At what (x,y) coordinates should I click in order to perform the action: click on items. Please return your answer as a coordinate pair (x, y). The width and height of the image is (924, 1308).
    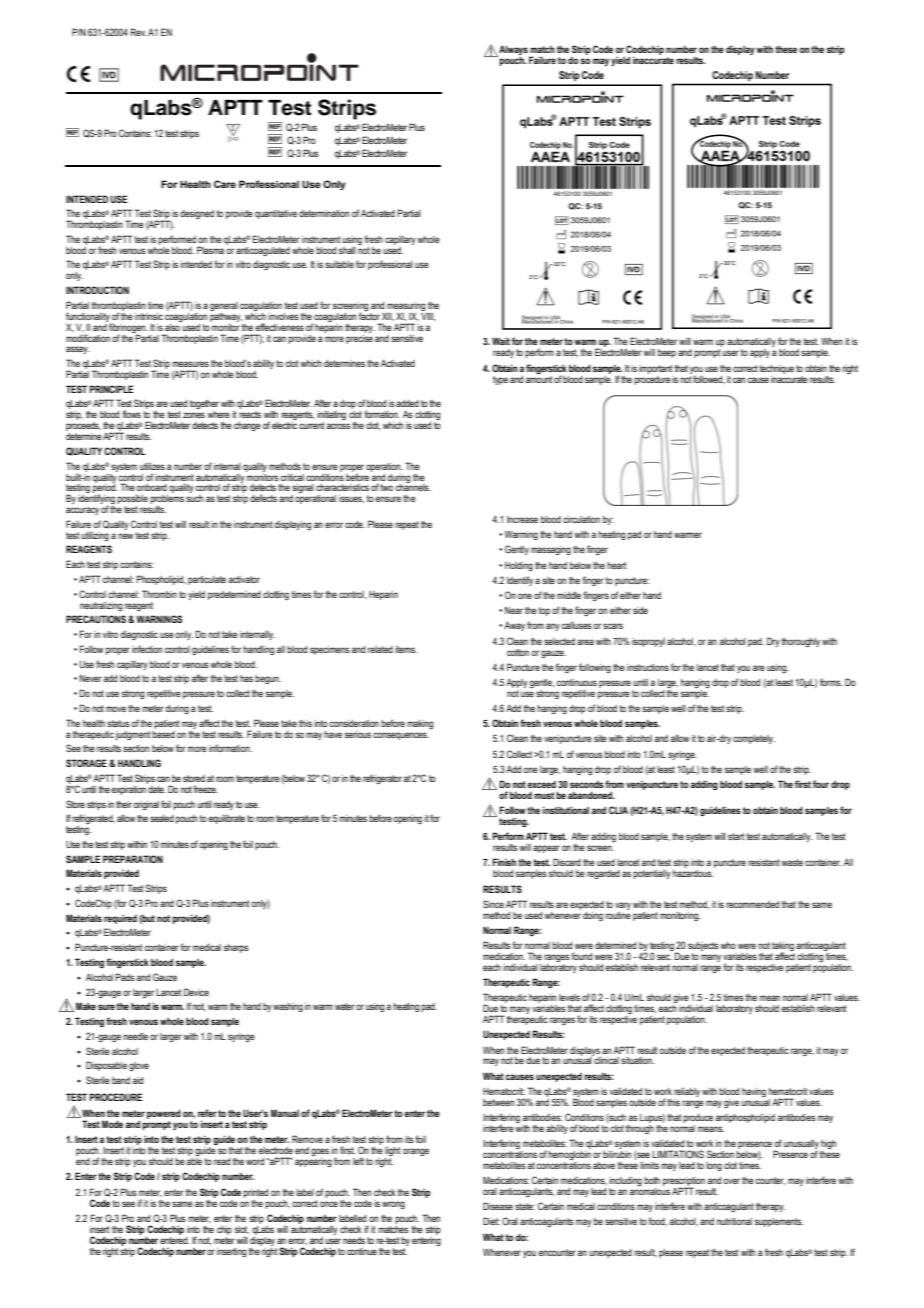
    Looking at the image, I should click on (406, 649).
